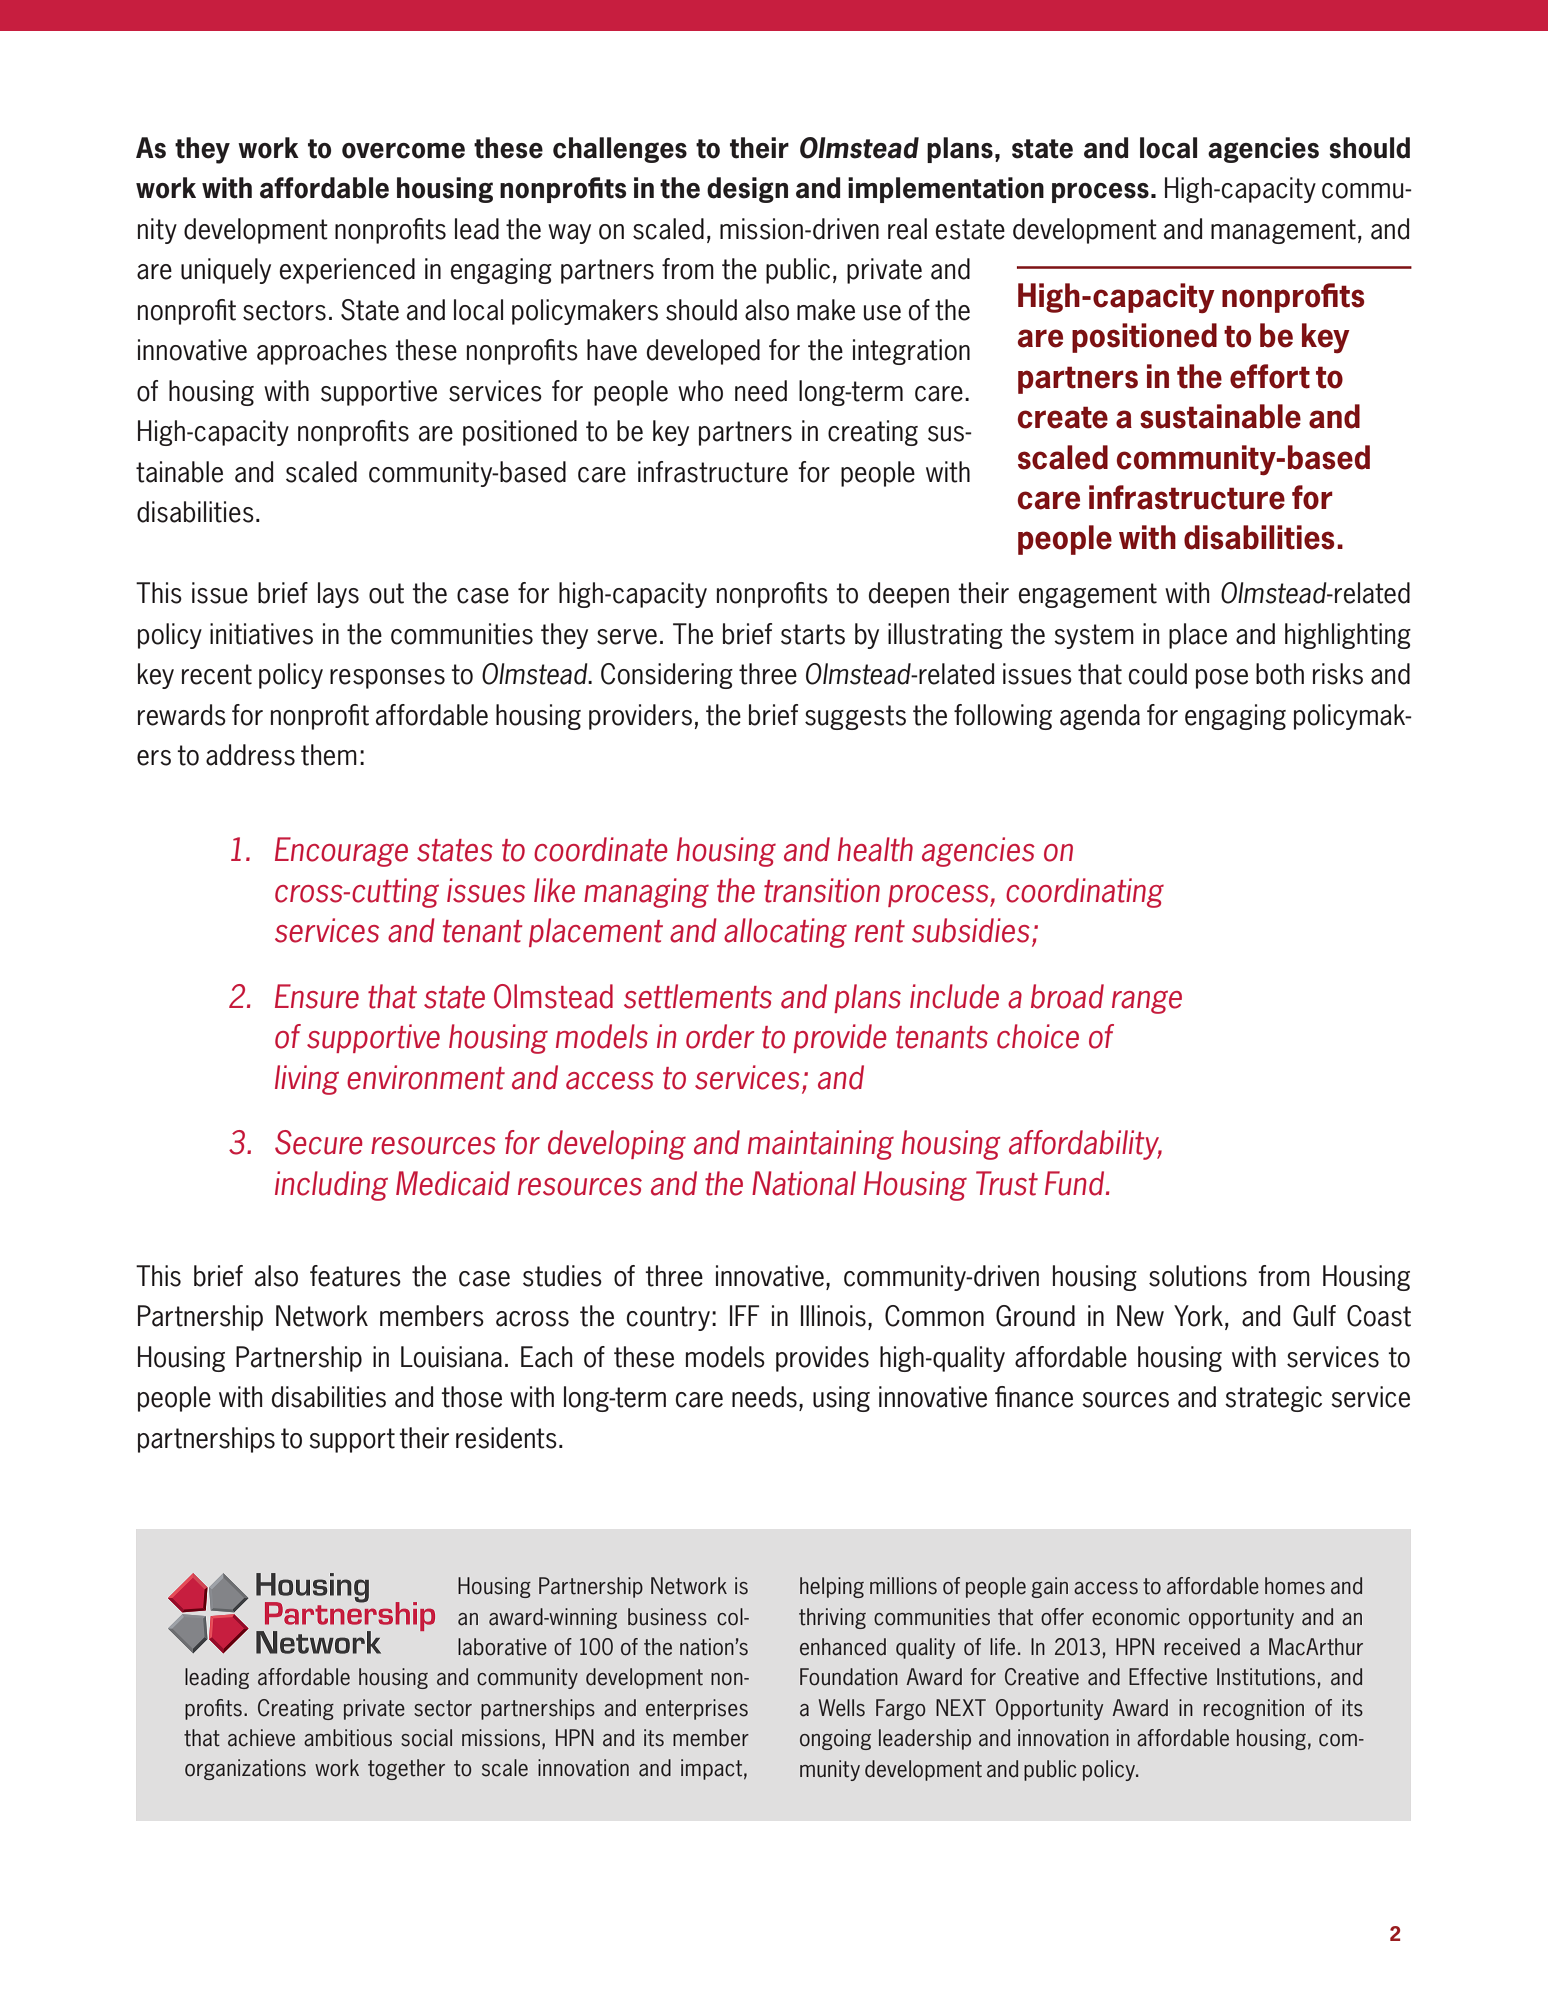 This image has height=2003, width=1548. What do you see at coordinates (785, 933) in the image?
I see `allocating` at bounding box center [785, 933].
